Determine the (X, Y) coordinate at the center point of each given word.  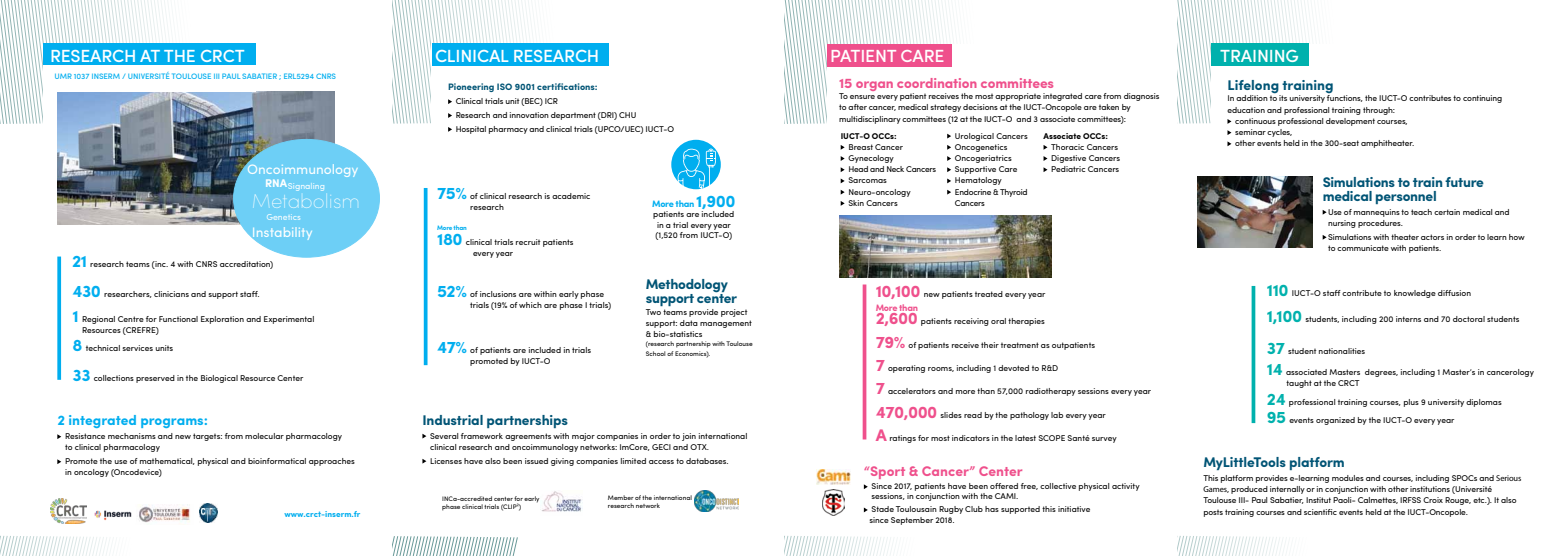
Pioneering (471, 87)
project (734, 313)
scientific (1320, 512)
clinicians (171, 294)
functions (1345, 98)
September (912, 521)
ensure (862, 97)
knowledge (1415, 294)
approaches (332, 462)
